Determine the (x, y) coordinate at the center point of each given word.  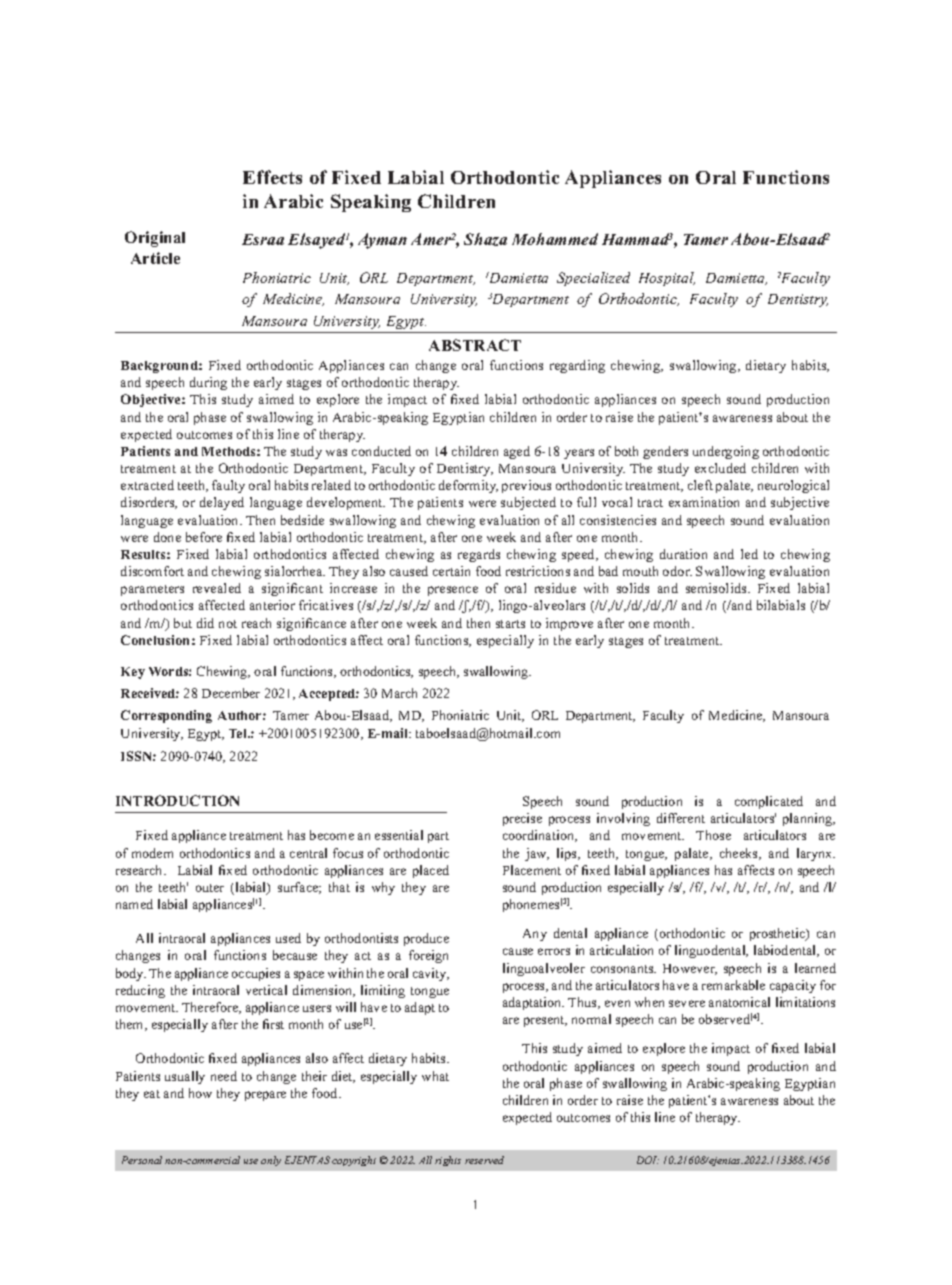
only (271, 1161)
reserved (484, 1160)
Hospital (667, 279)
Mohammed (555, 239)
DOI (648, 1160)
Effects (272, 177)
